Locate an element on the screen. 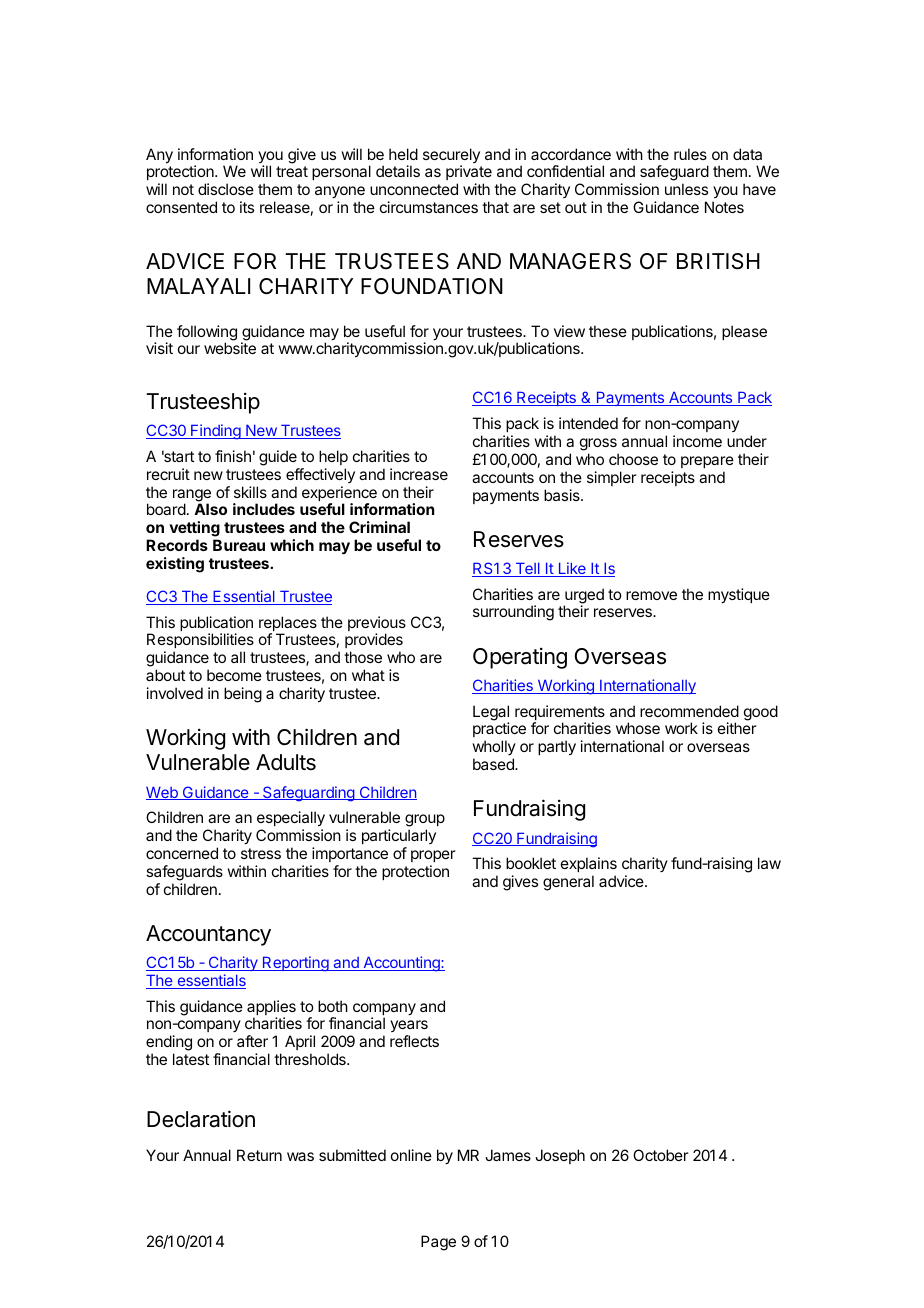  recommended is located at coordinates (689, 711).
